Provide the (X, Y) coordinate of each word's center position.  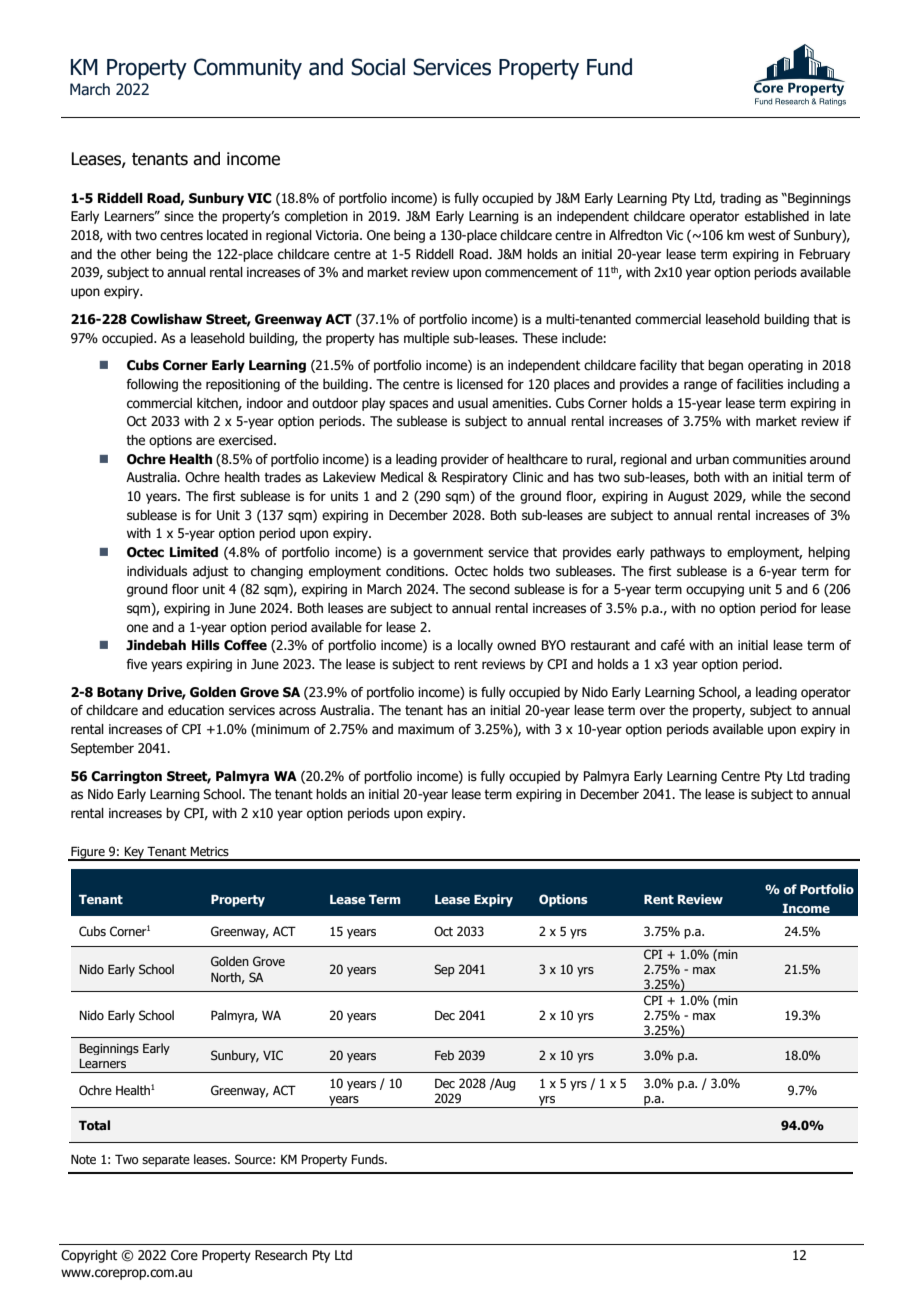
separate (166, 1161)
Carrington (126, 777)
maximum (426, 729)
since (179, 216)
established (777, 216)
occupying (715, 590)
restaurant (600, 645)
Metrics (209, 851)
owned (516, 645)
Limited (194, 552)
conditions (416, 571)
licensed (480, 384)
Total (94, 1125)
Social (378, 67)
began (725, 366)
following (152, 385)
